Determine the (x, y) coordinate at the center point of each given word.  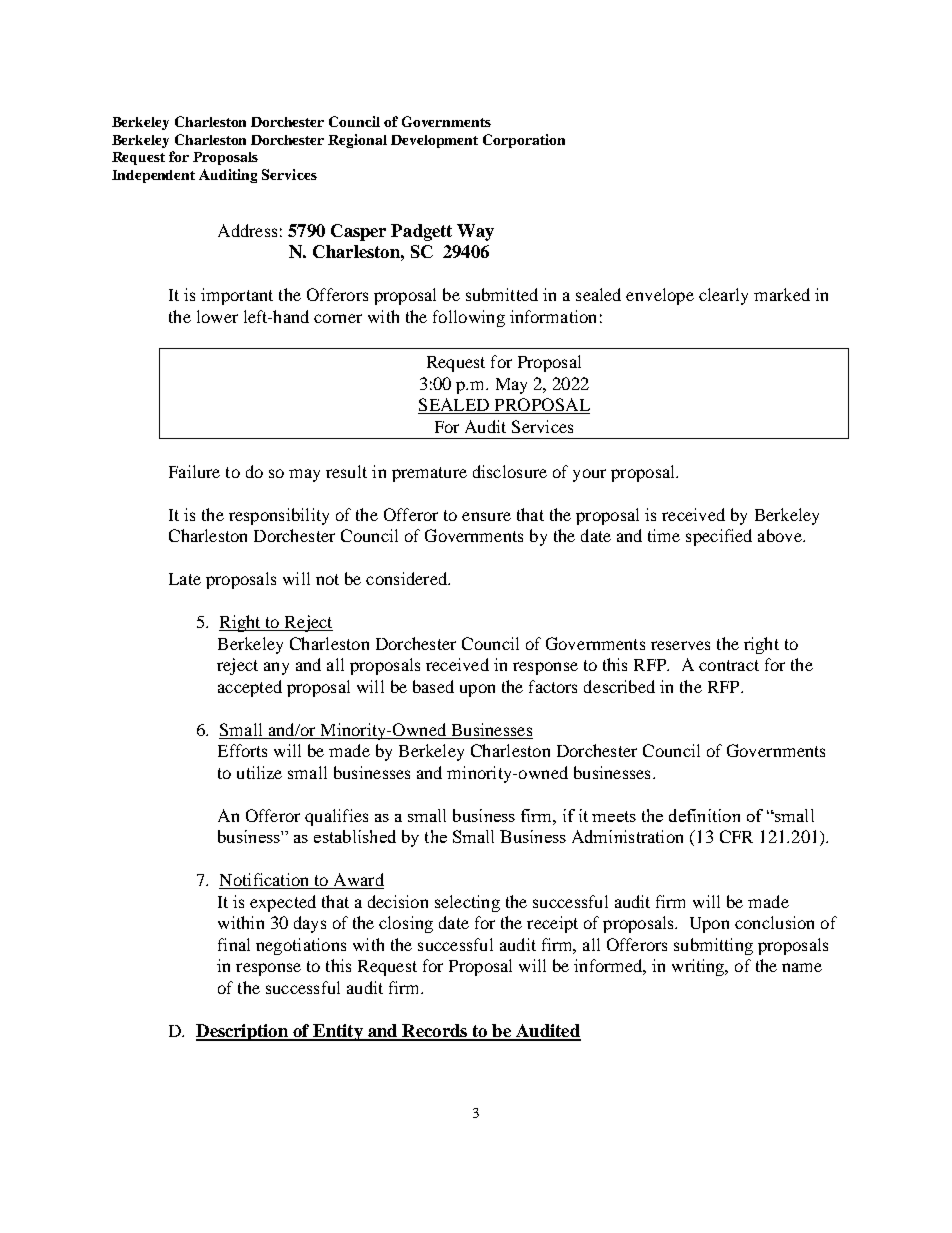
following (469, 318)
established (355, 836)
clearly (723, 296)
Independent (153, 176)
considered (408, 578)
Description (243, 1032)
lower (217, 316)
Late (185, 579)
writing (699, 967)
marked (782, 294)
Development (434, 141)
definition (704, 815)
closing (406, 924)
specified (719, 537)
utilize (259, 772)
